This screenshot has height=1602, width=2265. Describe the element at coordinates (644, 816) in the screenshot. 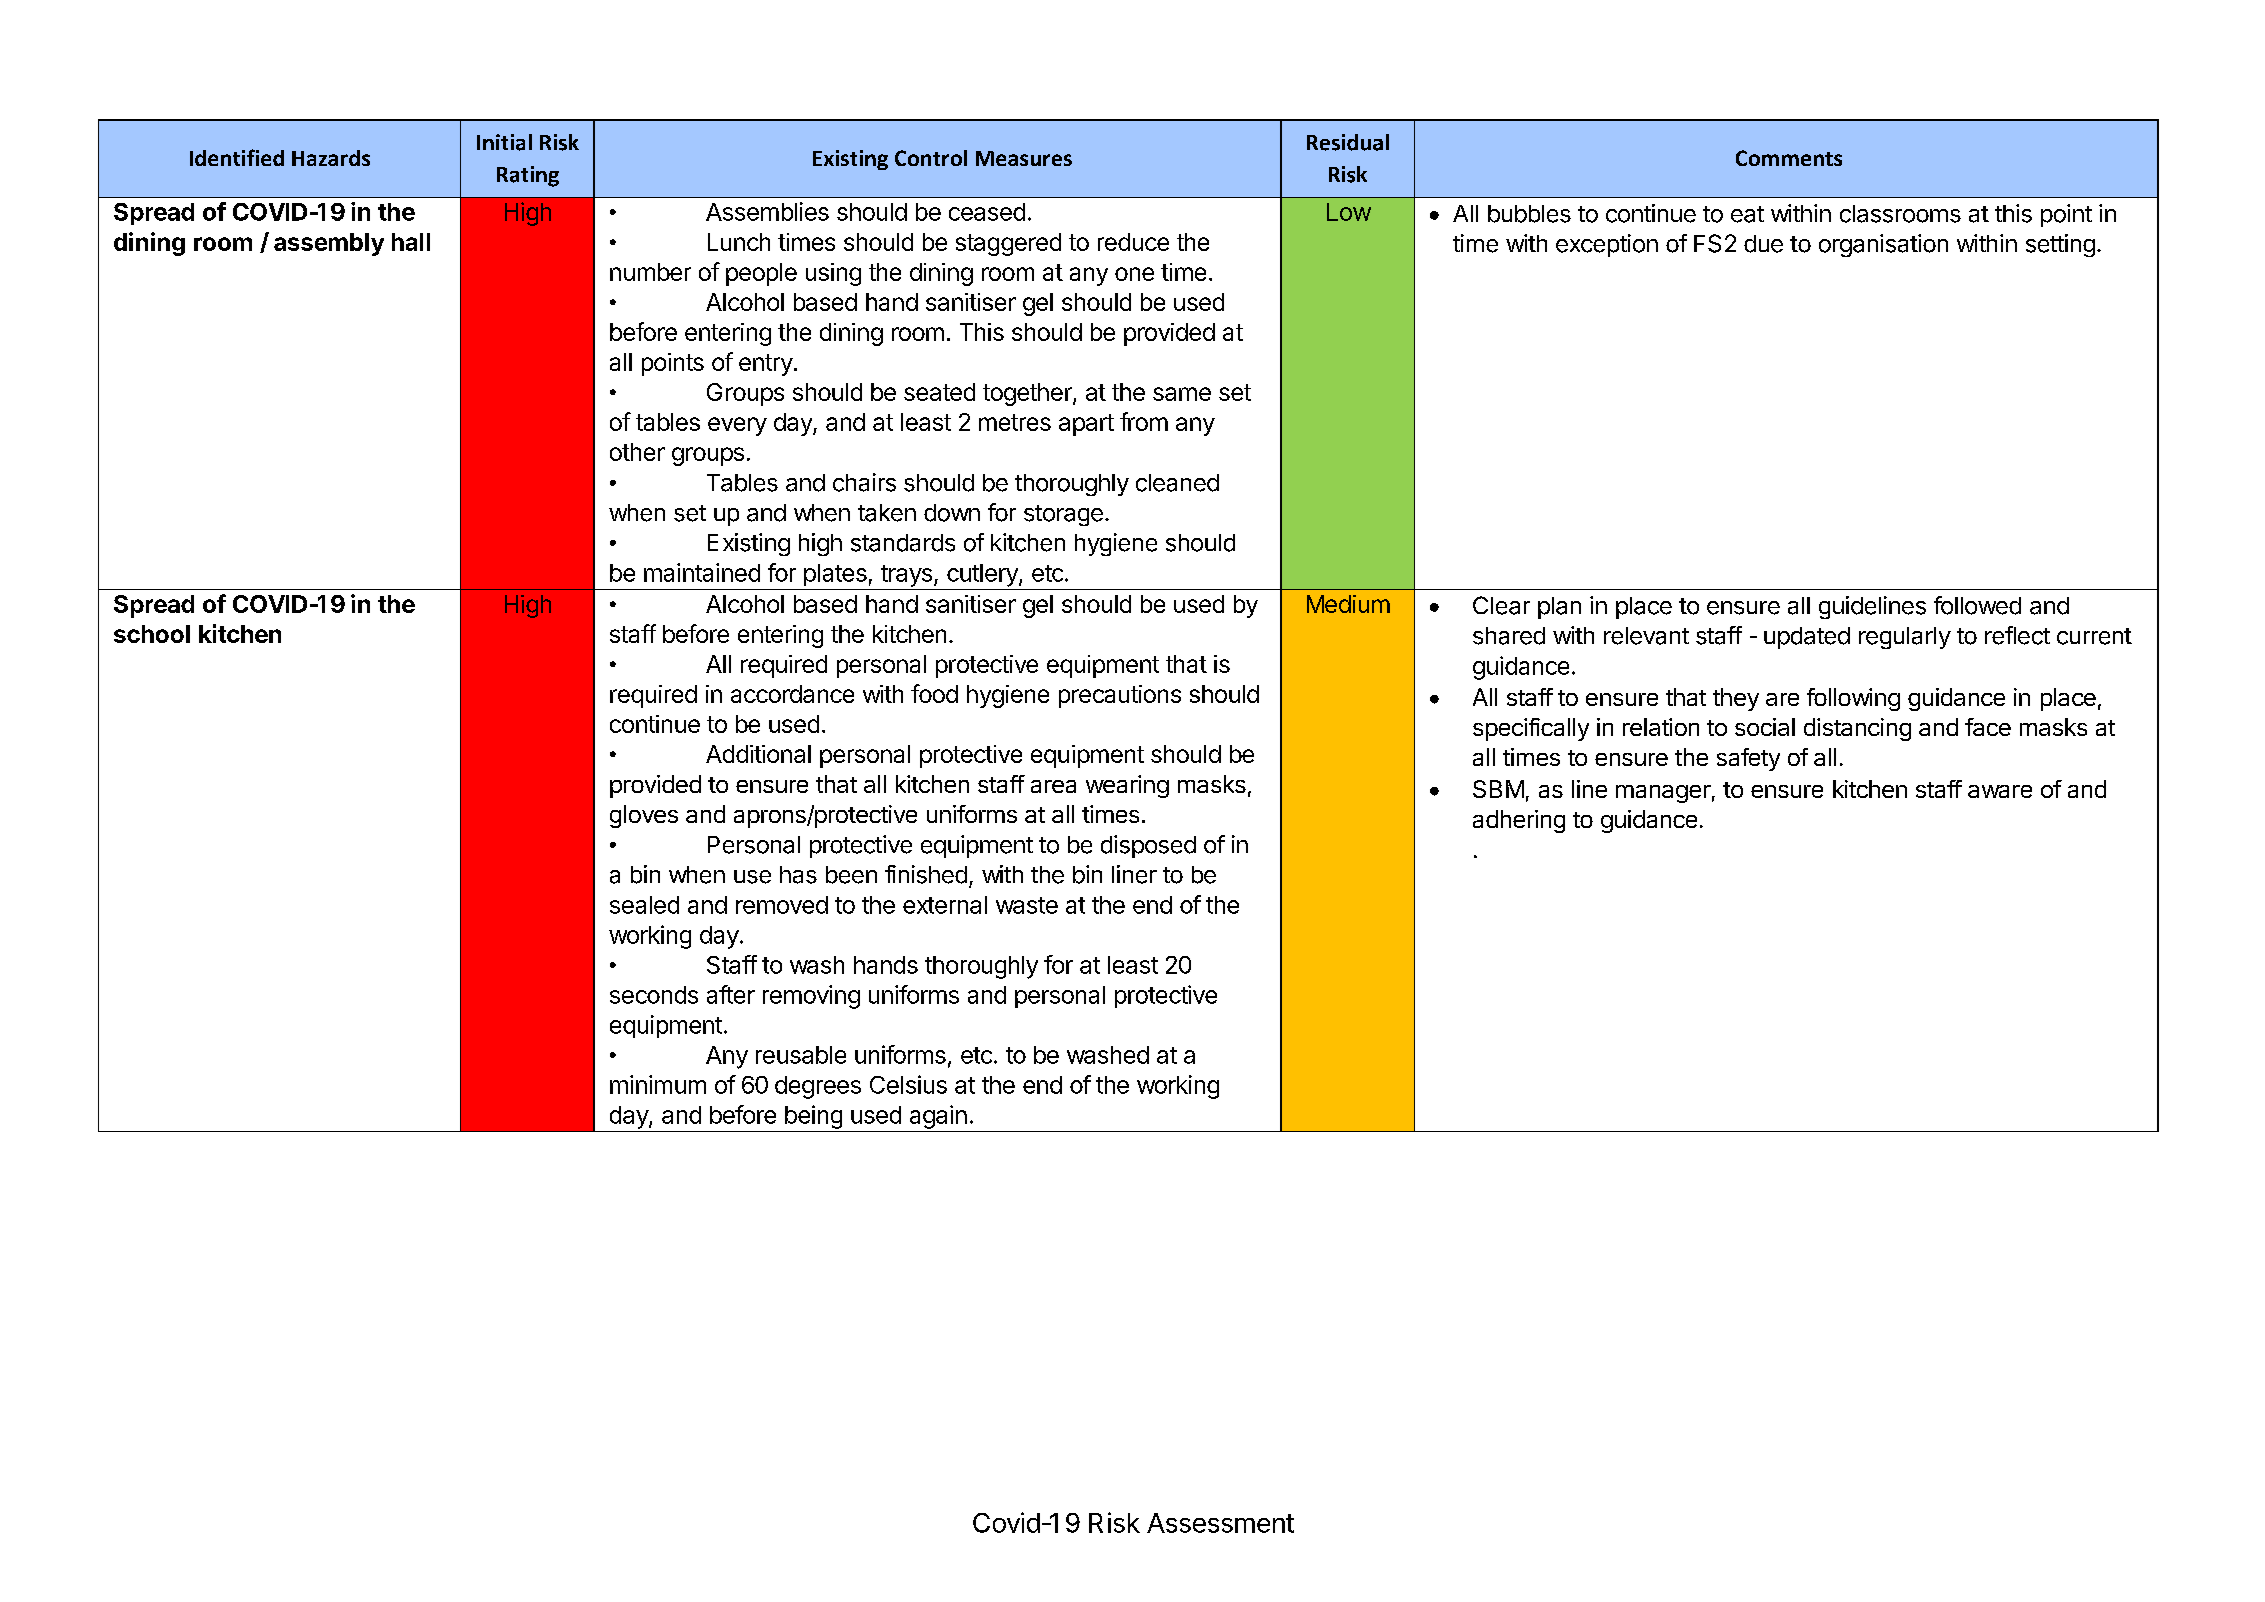

I see `gloves` at that location.
